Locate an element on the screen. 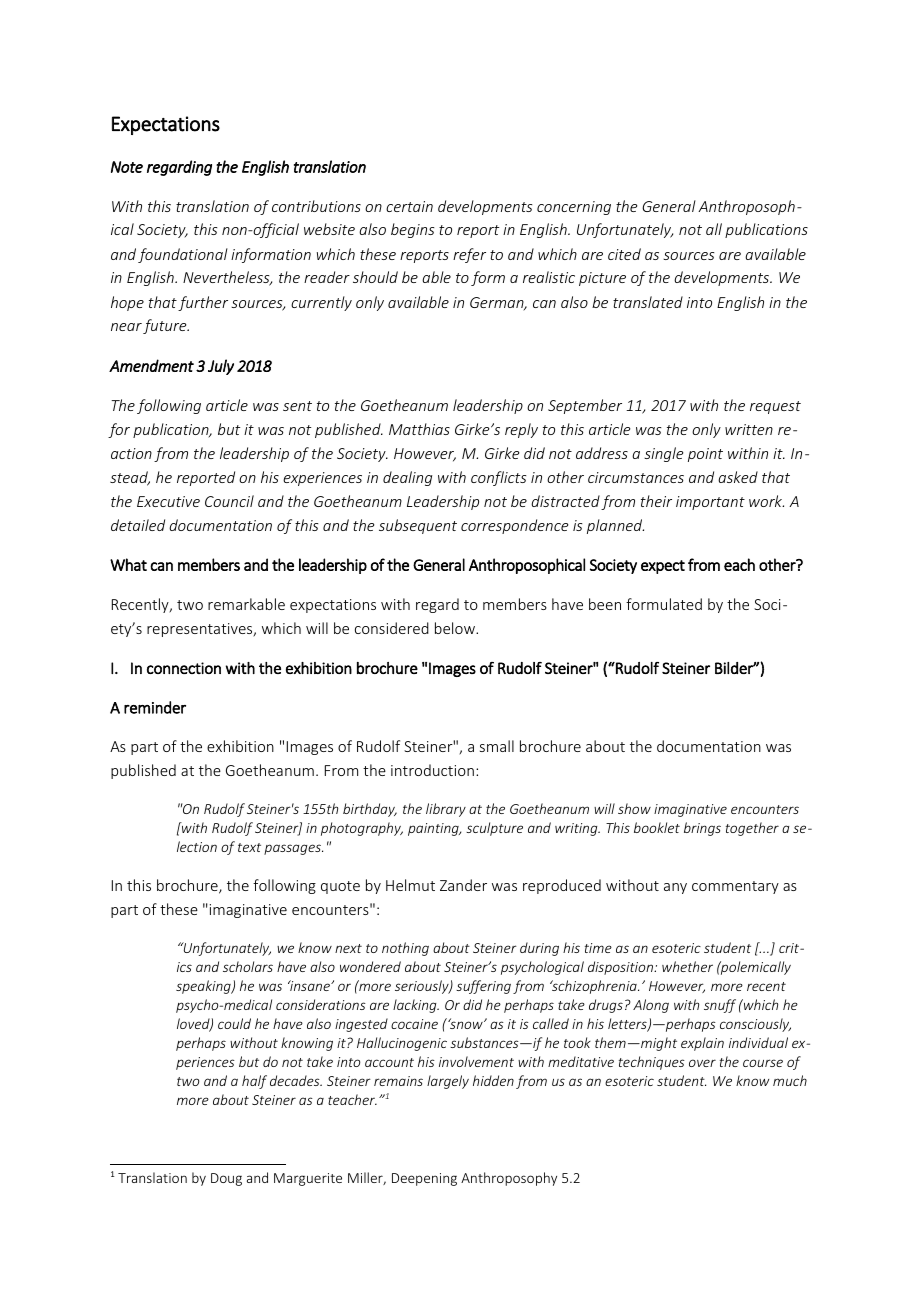 This screenshot has width=924, height=1308. Doug is located at coordinates (226, 1179).
